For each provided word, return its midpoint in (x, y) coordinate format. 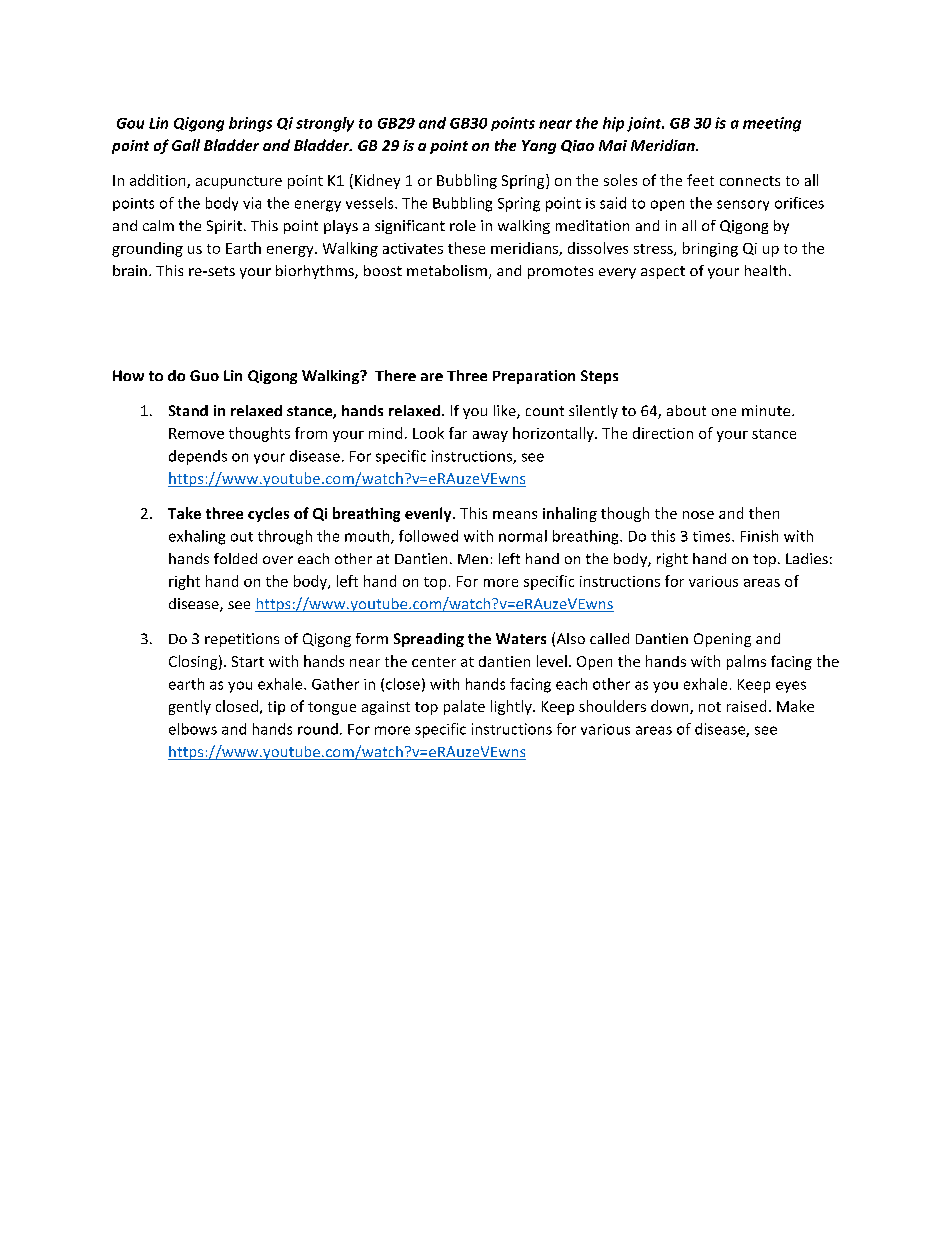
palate (464, 707)
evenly (429, 514)
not (710, 707)
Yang (539, 147)
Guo (204, 375)
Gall (186, 145)
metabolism (448, 272)
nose (698, 515)
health (765, 270)
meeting (772, 124)
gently (190, 707)
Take (184, 513)
